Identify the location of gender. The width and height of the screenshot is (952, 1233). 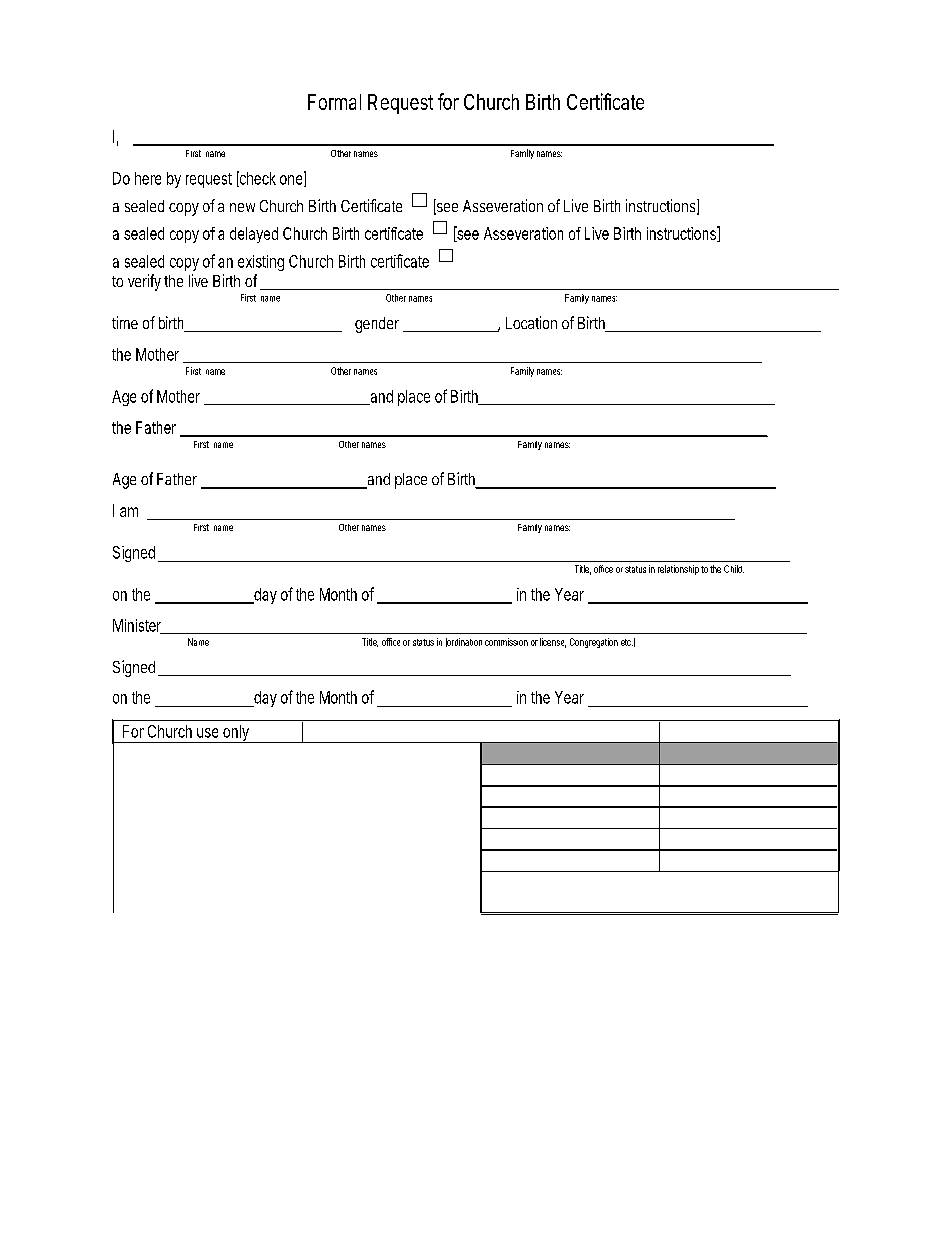
(379, 325).
